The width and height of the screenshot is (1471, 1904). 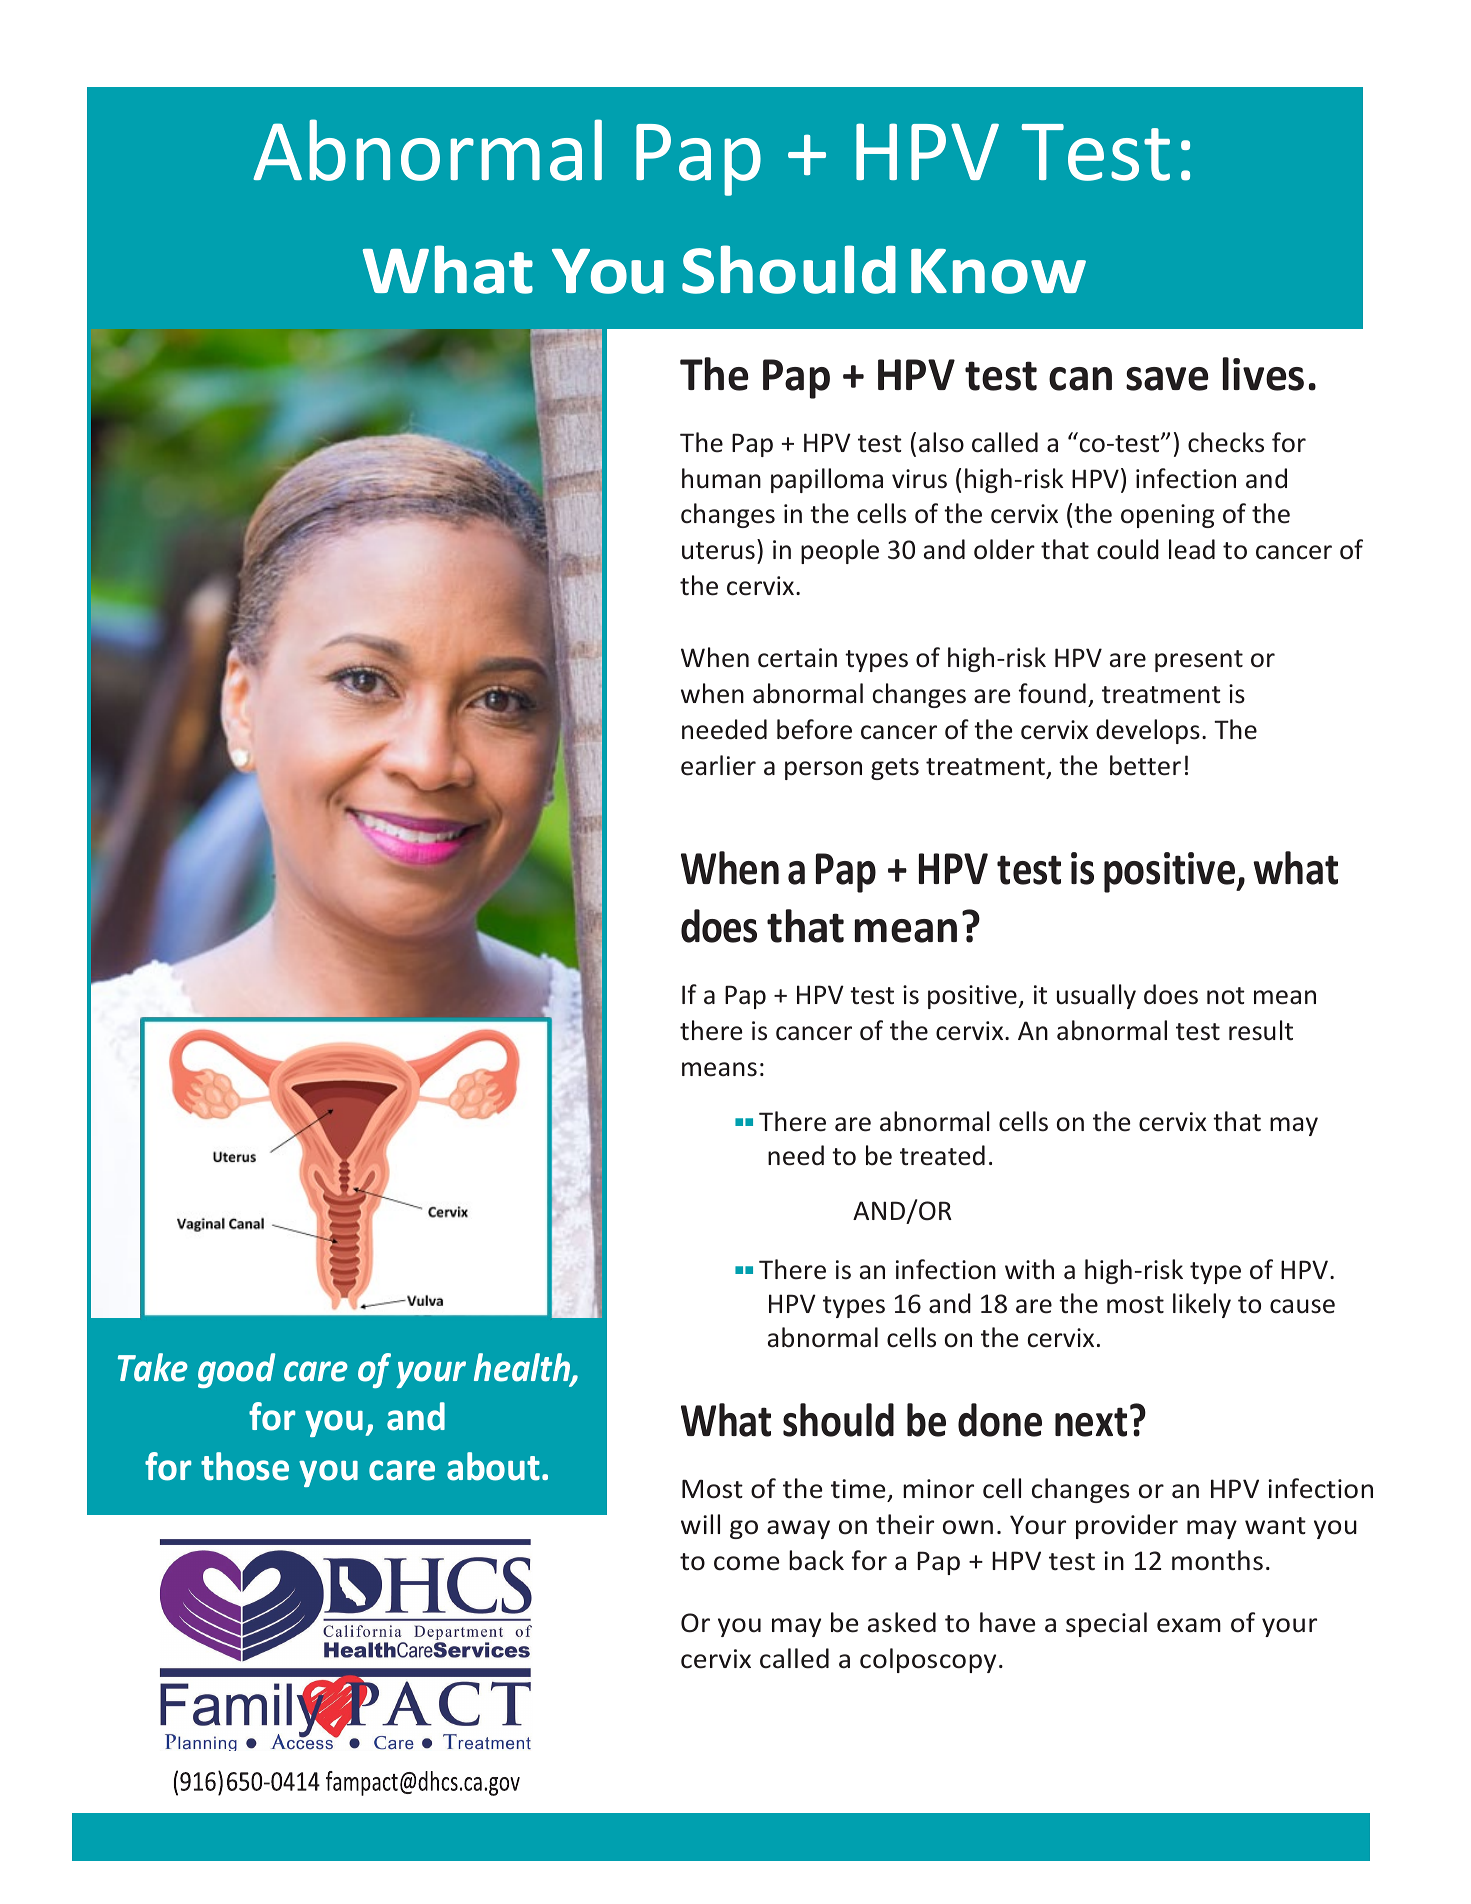 I want to click on before, so click(x=814, y=729).
